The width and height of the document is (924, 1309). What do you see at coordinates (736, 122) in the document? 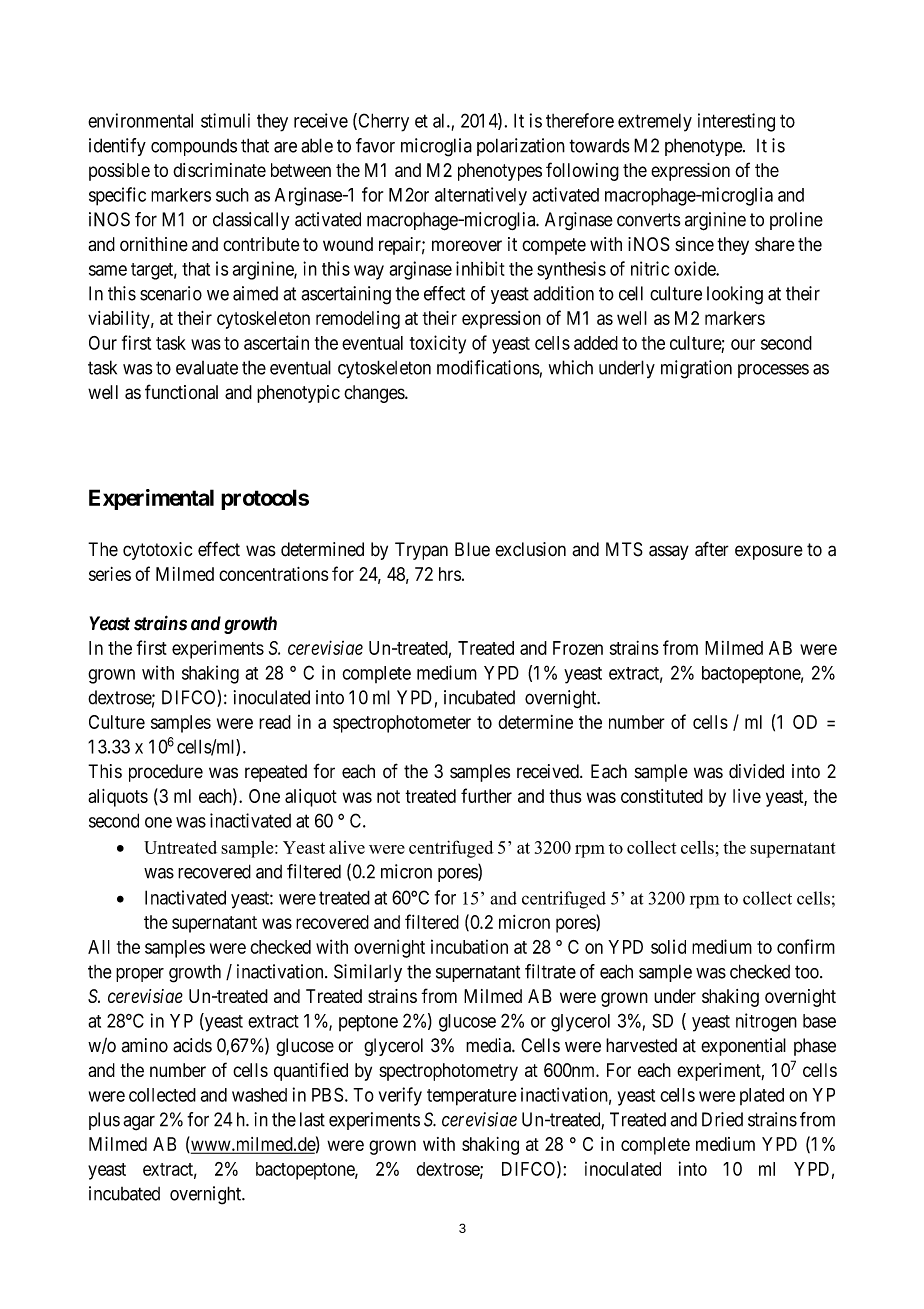
I see `interesting` at bounding box center [736, 122].
